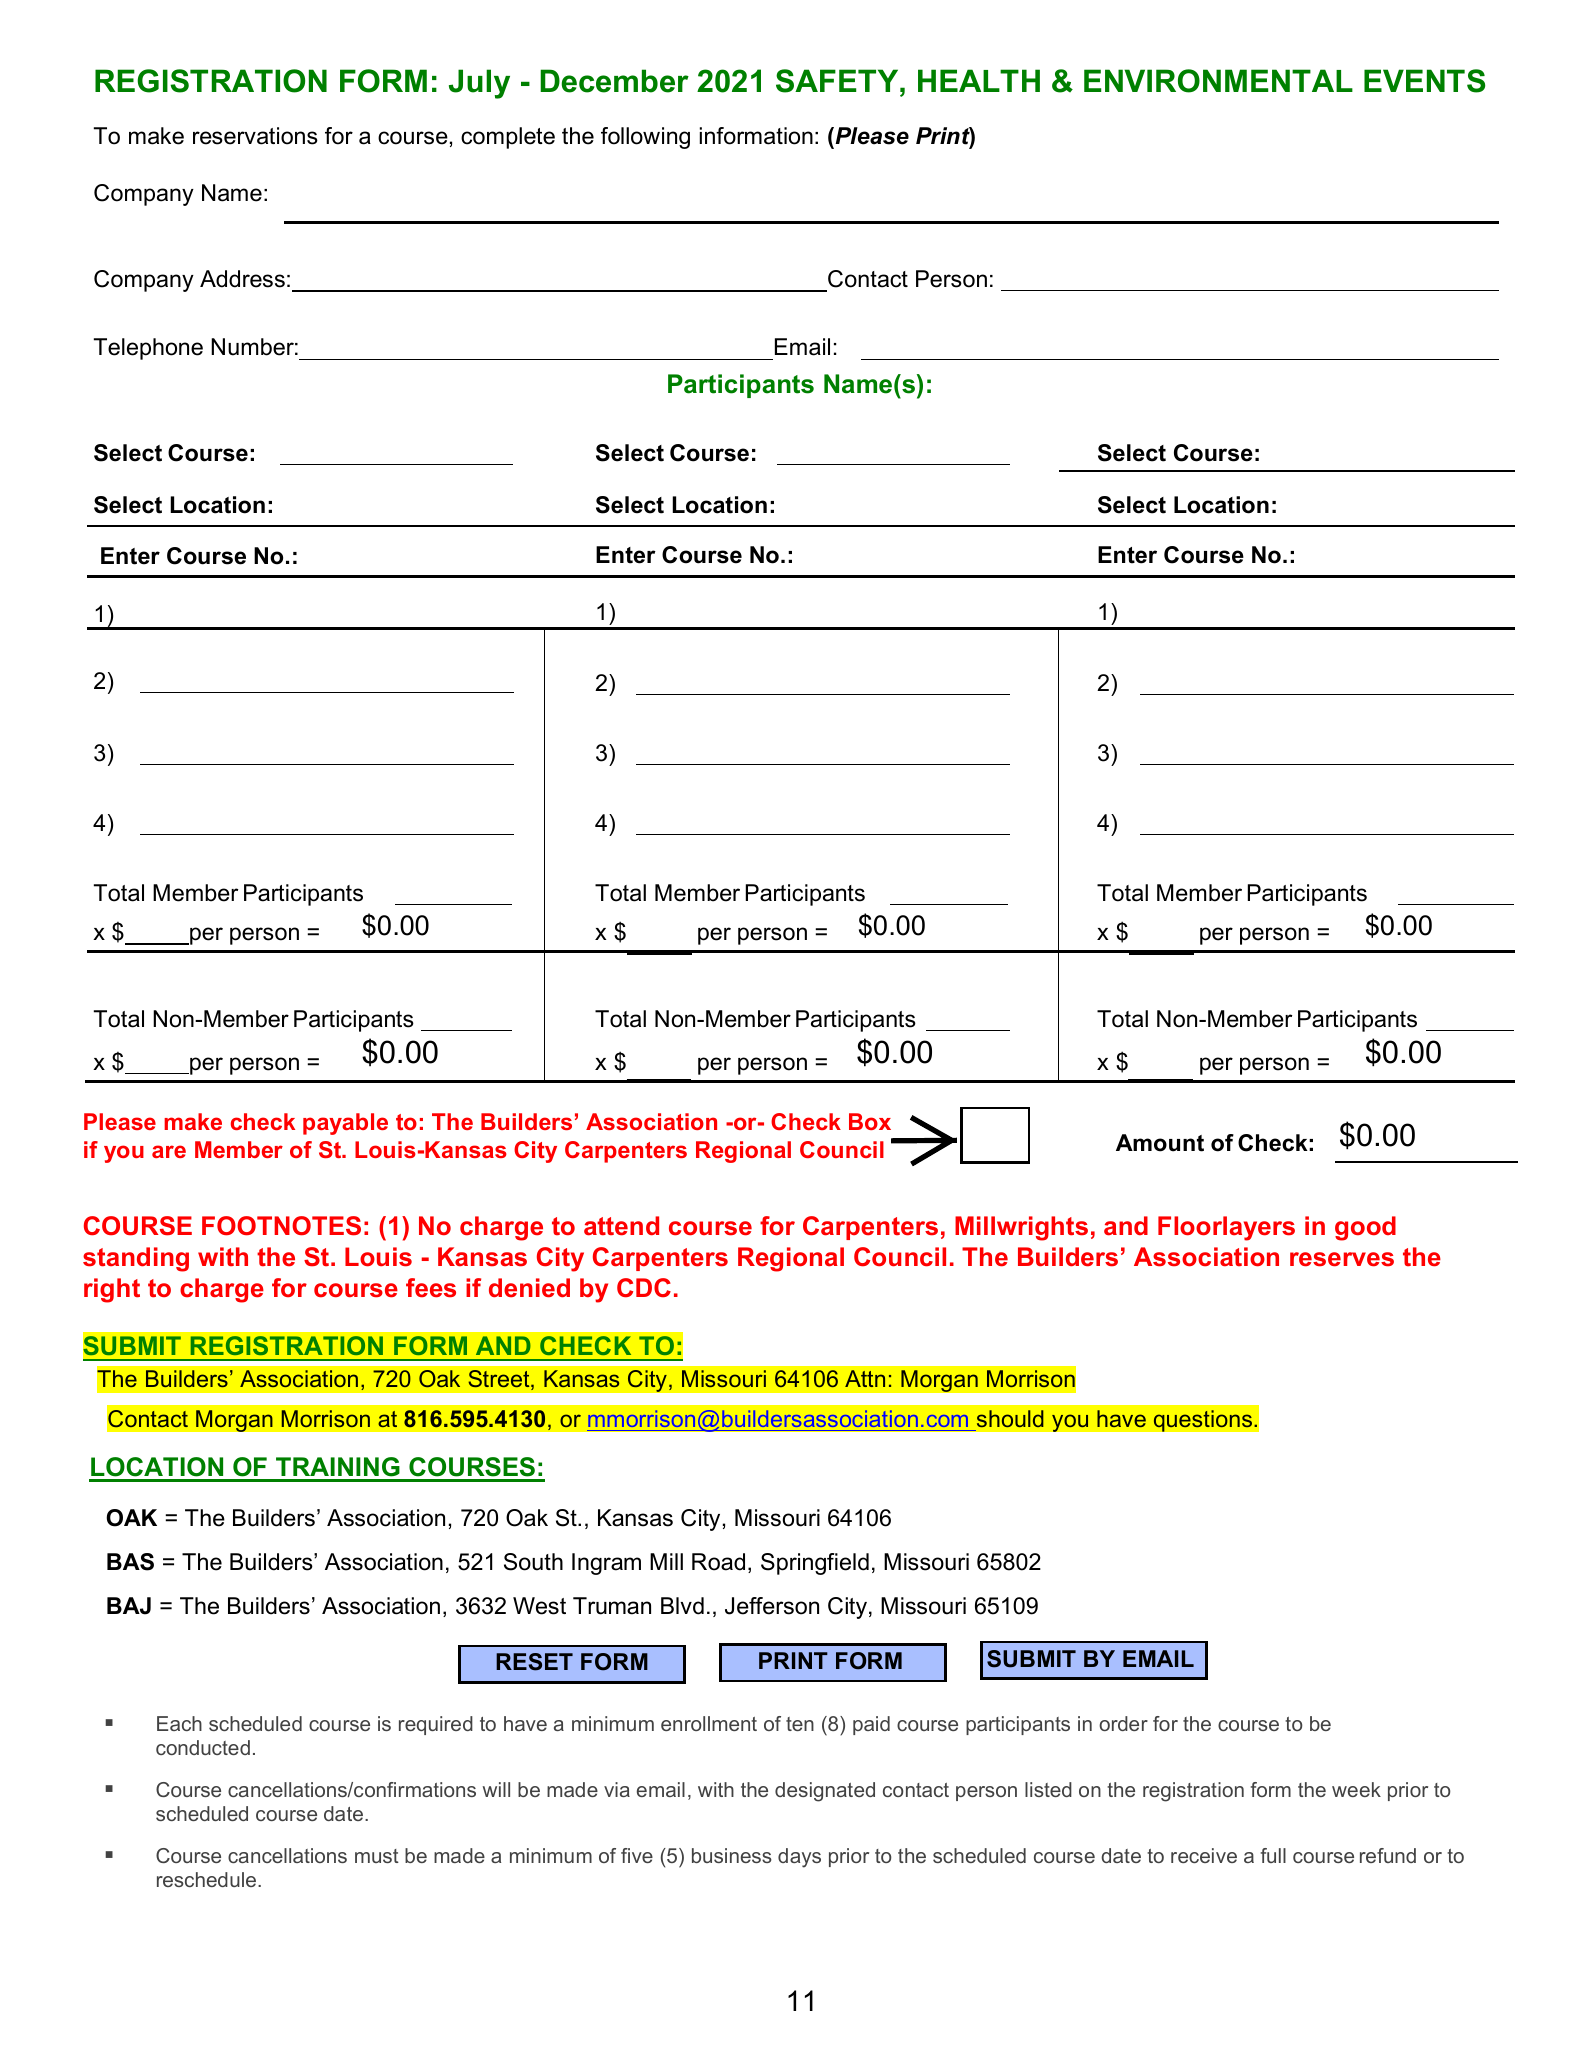 Image resolution: width=1588 pixels, height=2055 pixels. Describe the element at coordinates (1218, 81) in the screenshot. I see `ENVIRONMENTAL` at that location.
